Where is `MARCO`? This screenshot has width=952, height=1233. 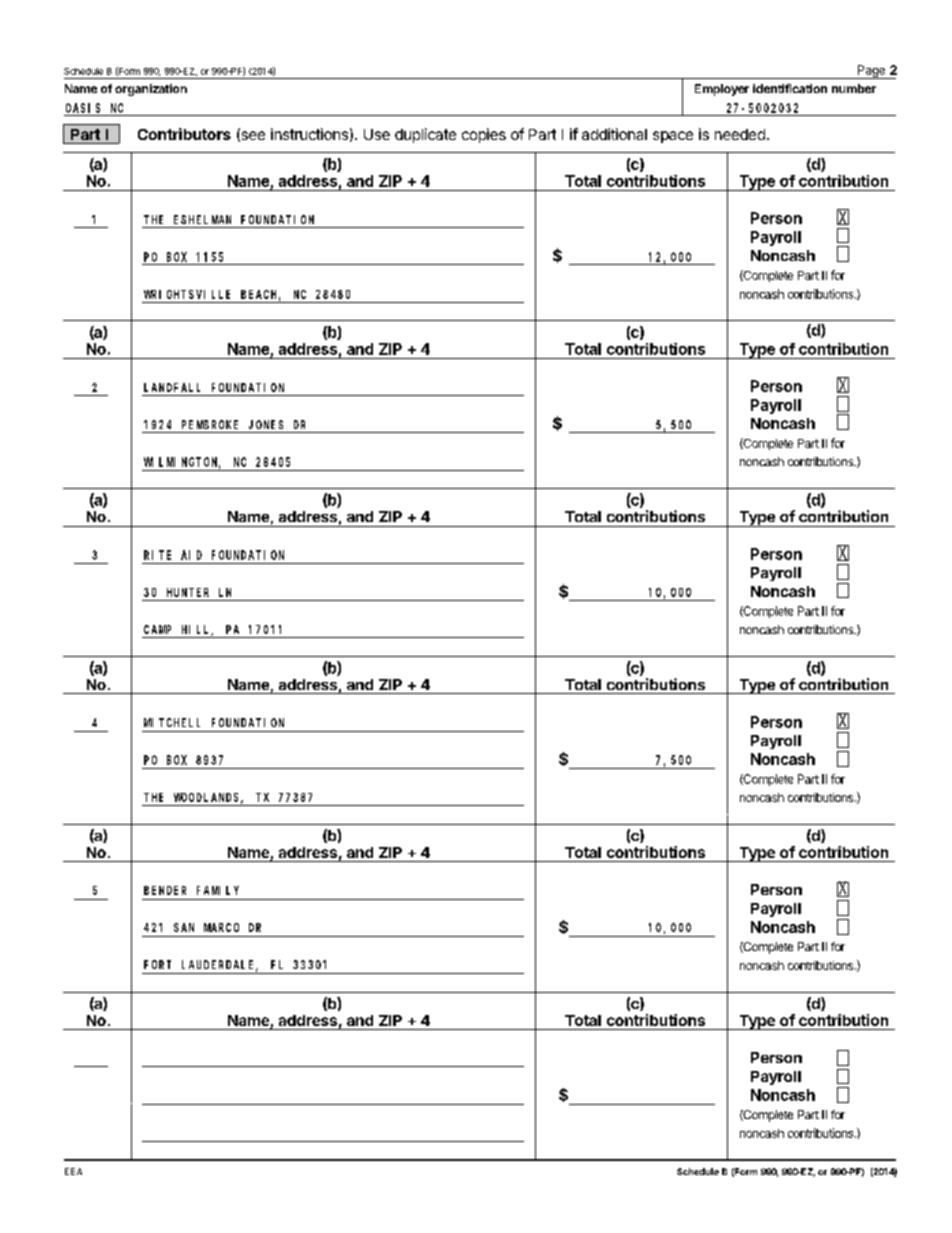
MARCO is located at coordinates (221, 927).
